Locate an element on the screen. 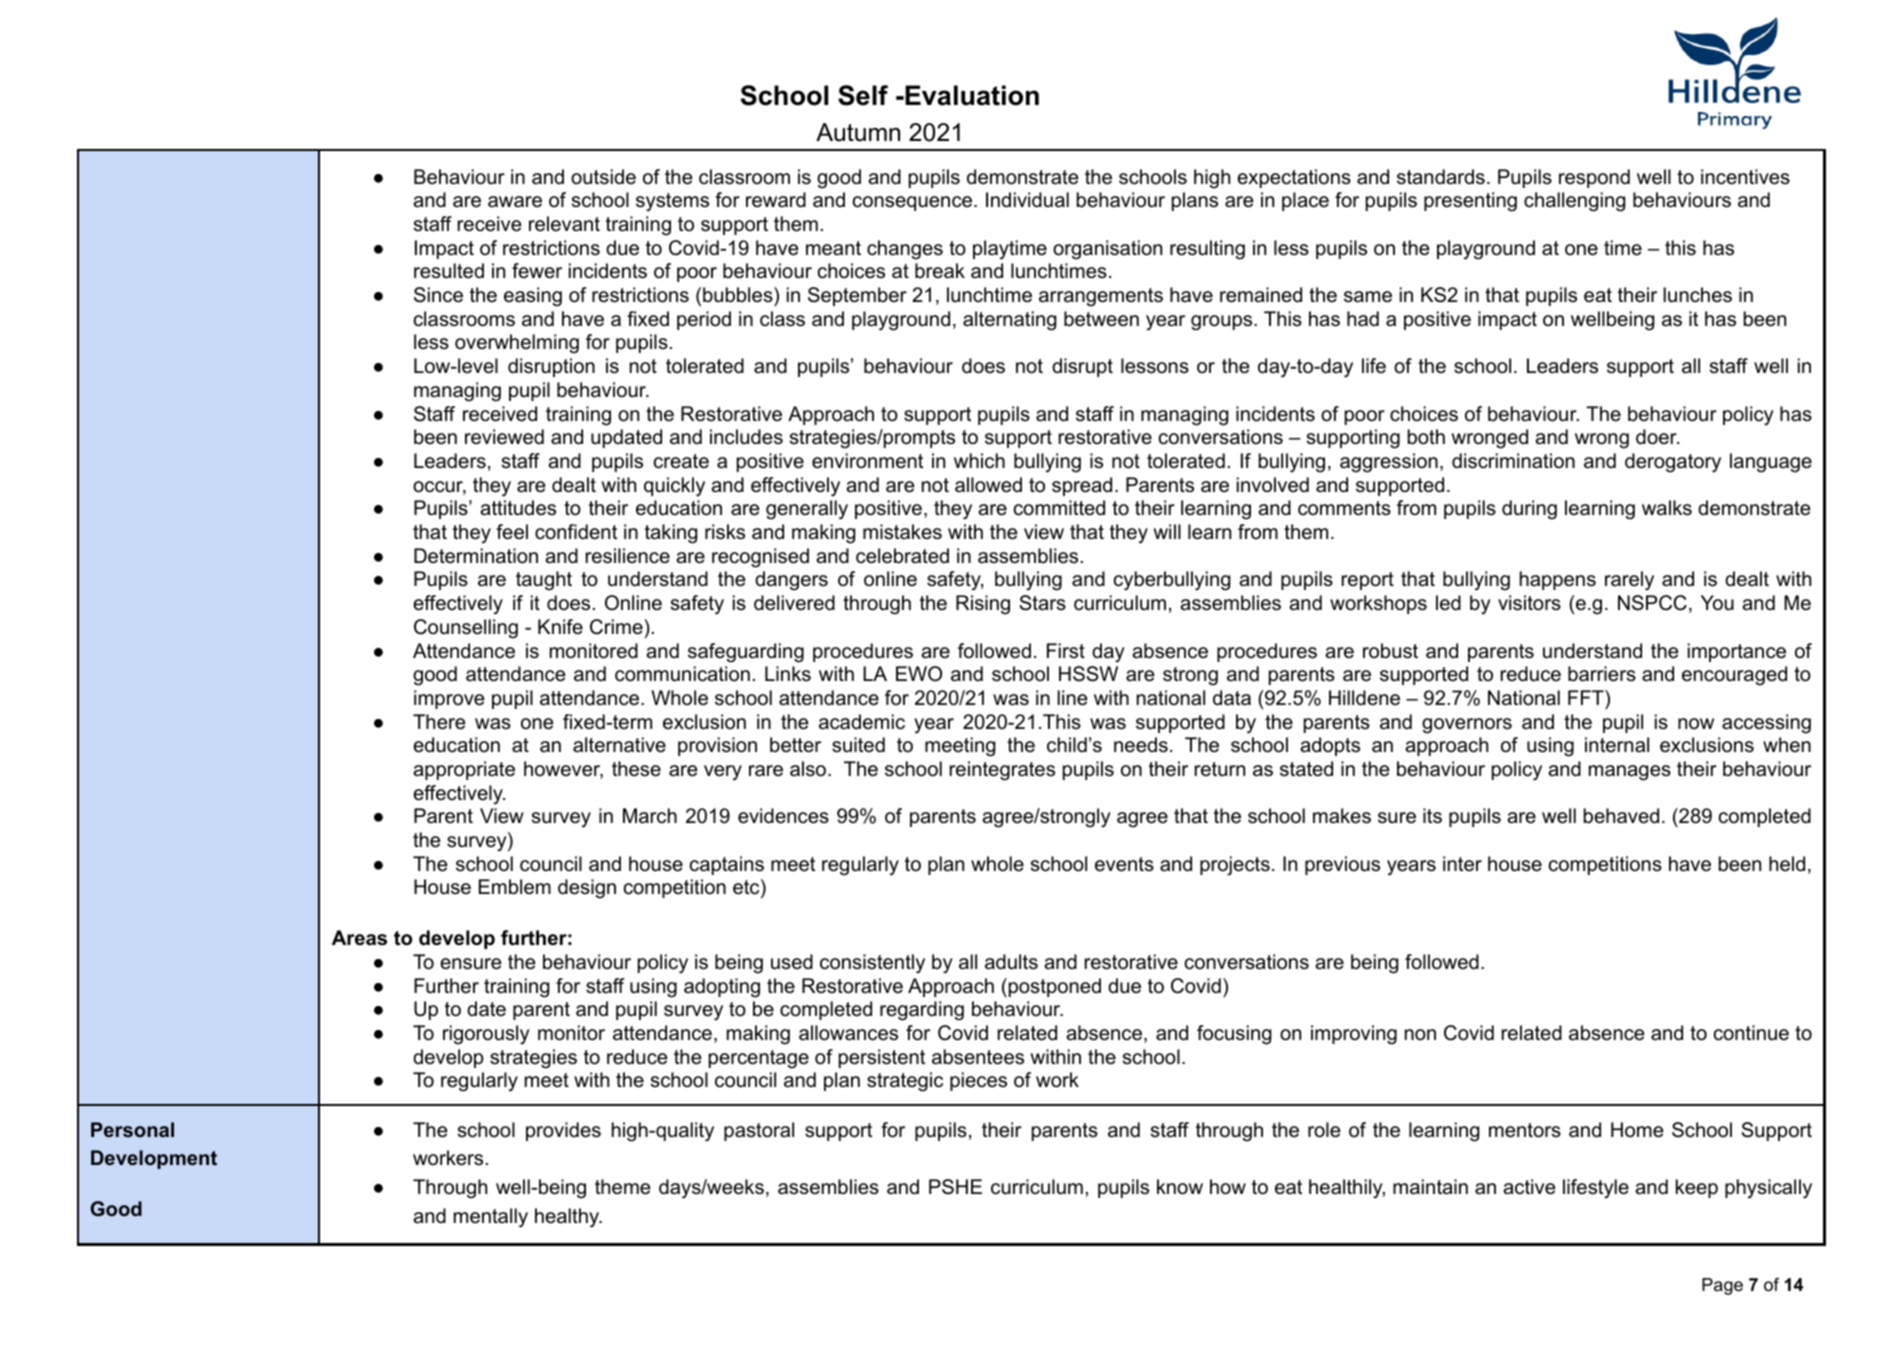 The width and height of the screenshot is (1900, 1345). aware is located at coordinates (515, 202).
